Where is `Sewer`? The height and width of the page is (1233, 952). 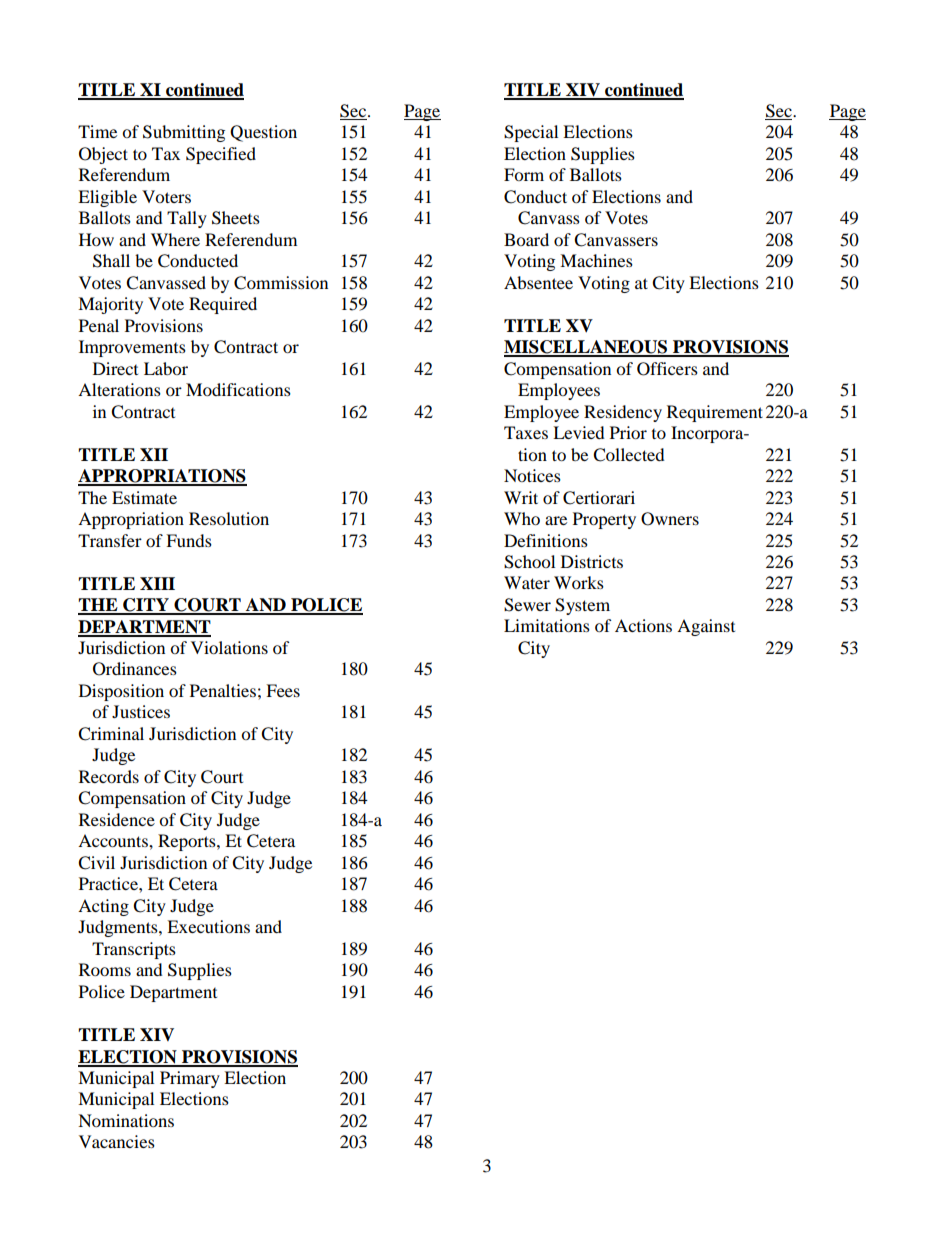
Sewer is located at coordinates (527, 605).
